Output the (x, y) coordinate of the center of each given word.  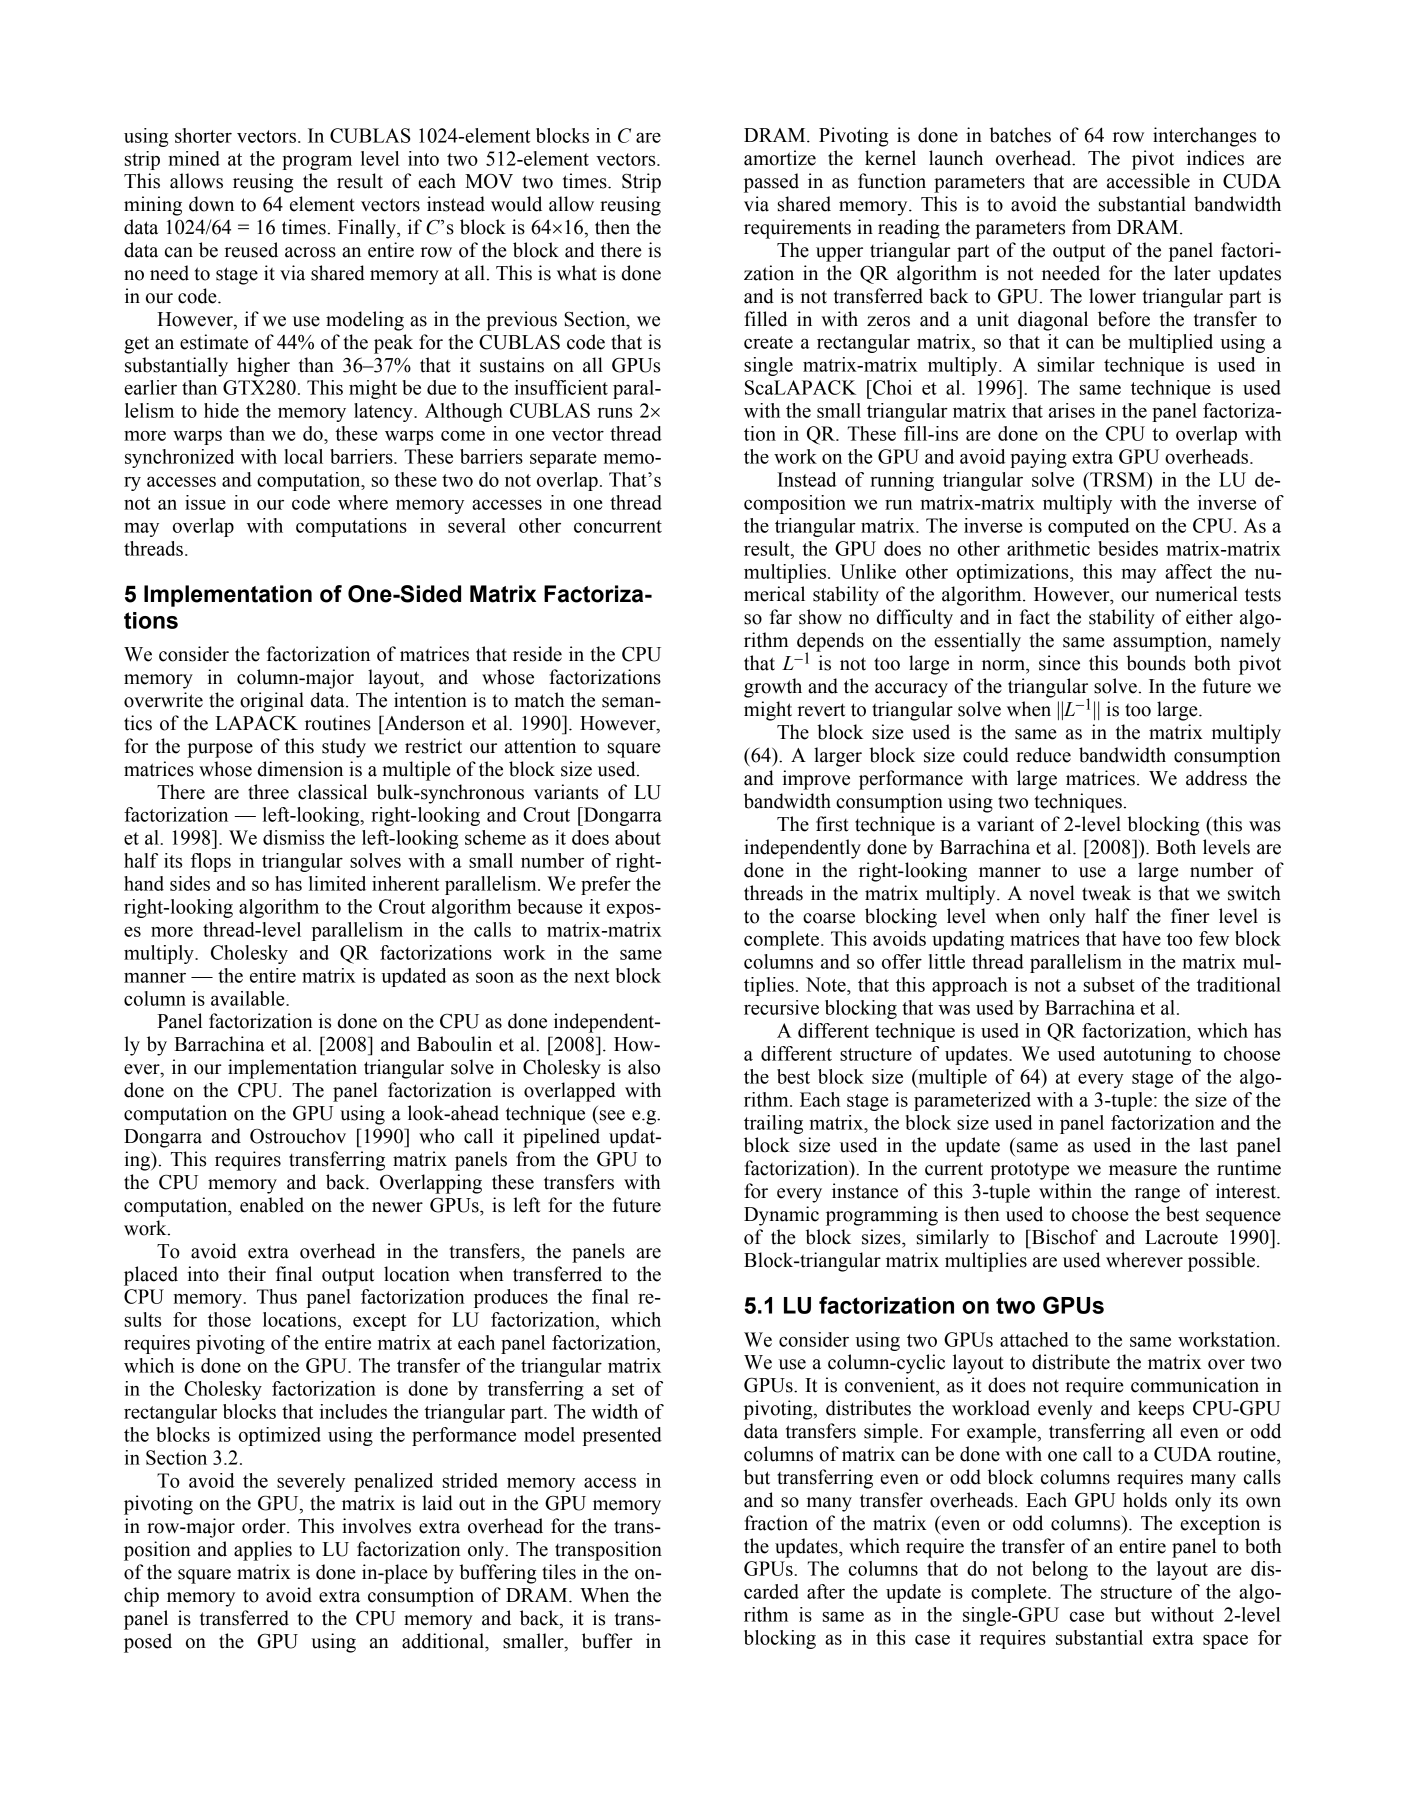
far (781, 617)
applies (263, 1551)
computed (1088, 527)
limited (337, 883)
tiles (559, 1572)
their (247, 1274)
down (211, 204)
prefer (606, 885)
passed (771, 183)
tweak (1106, 893)
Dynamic (781, 1216)
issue (205, 502)
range (1157, 1195)
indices (1215, 158)
